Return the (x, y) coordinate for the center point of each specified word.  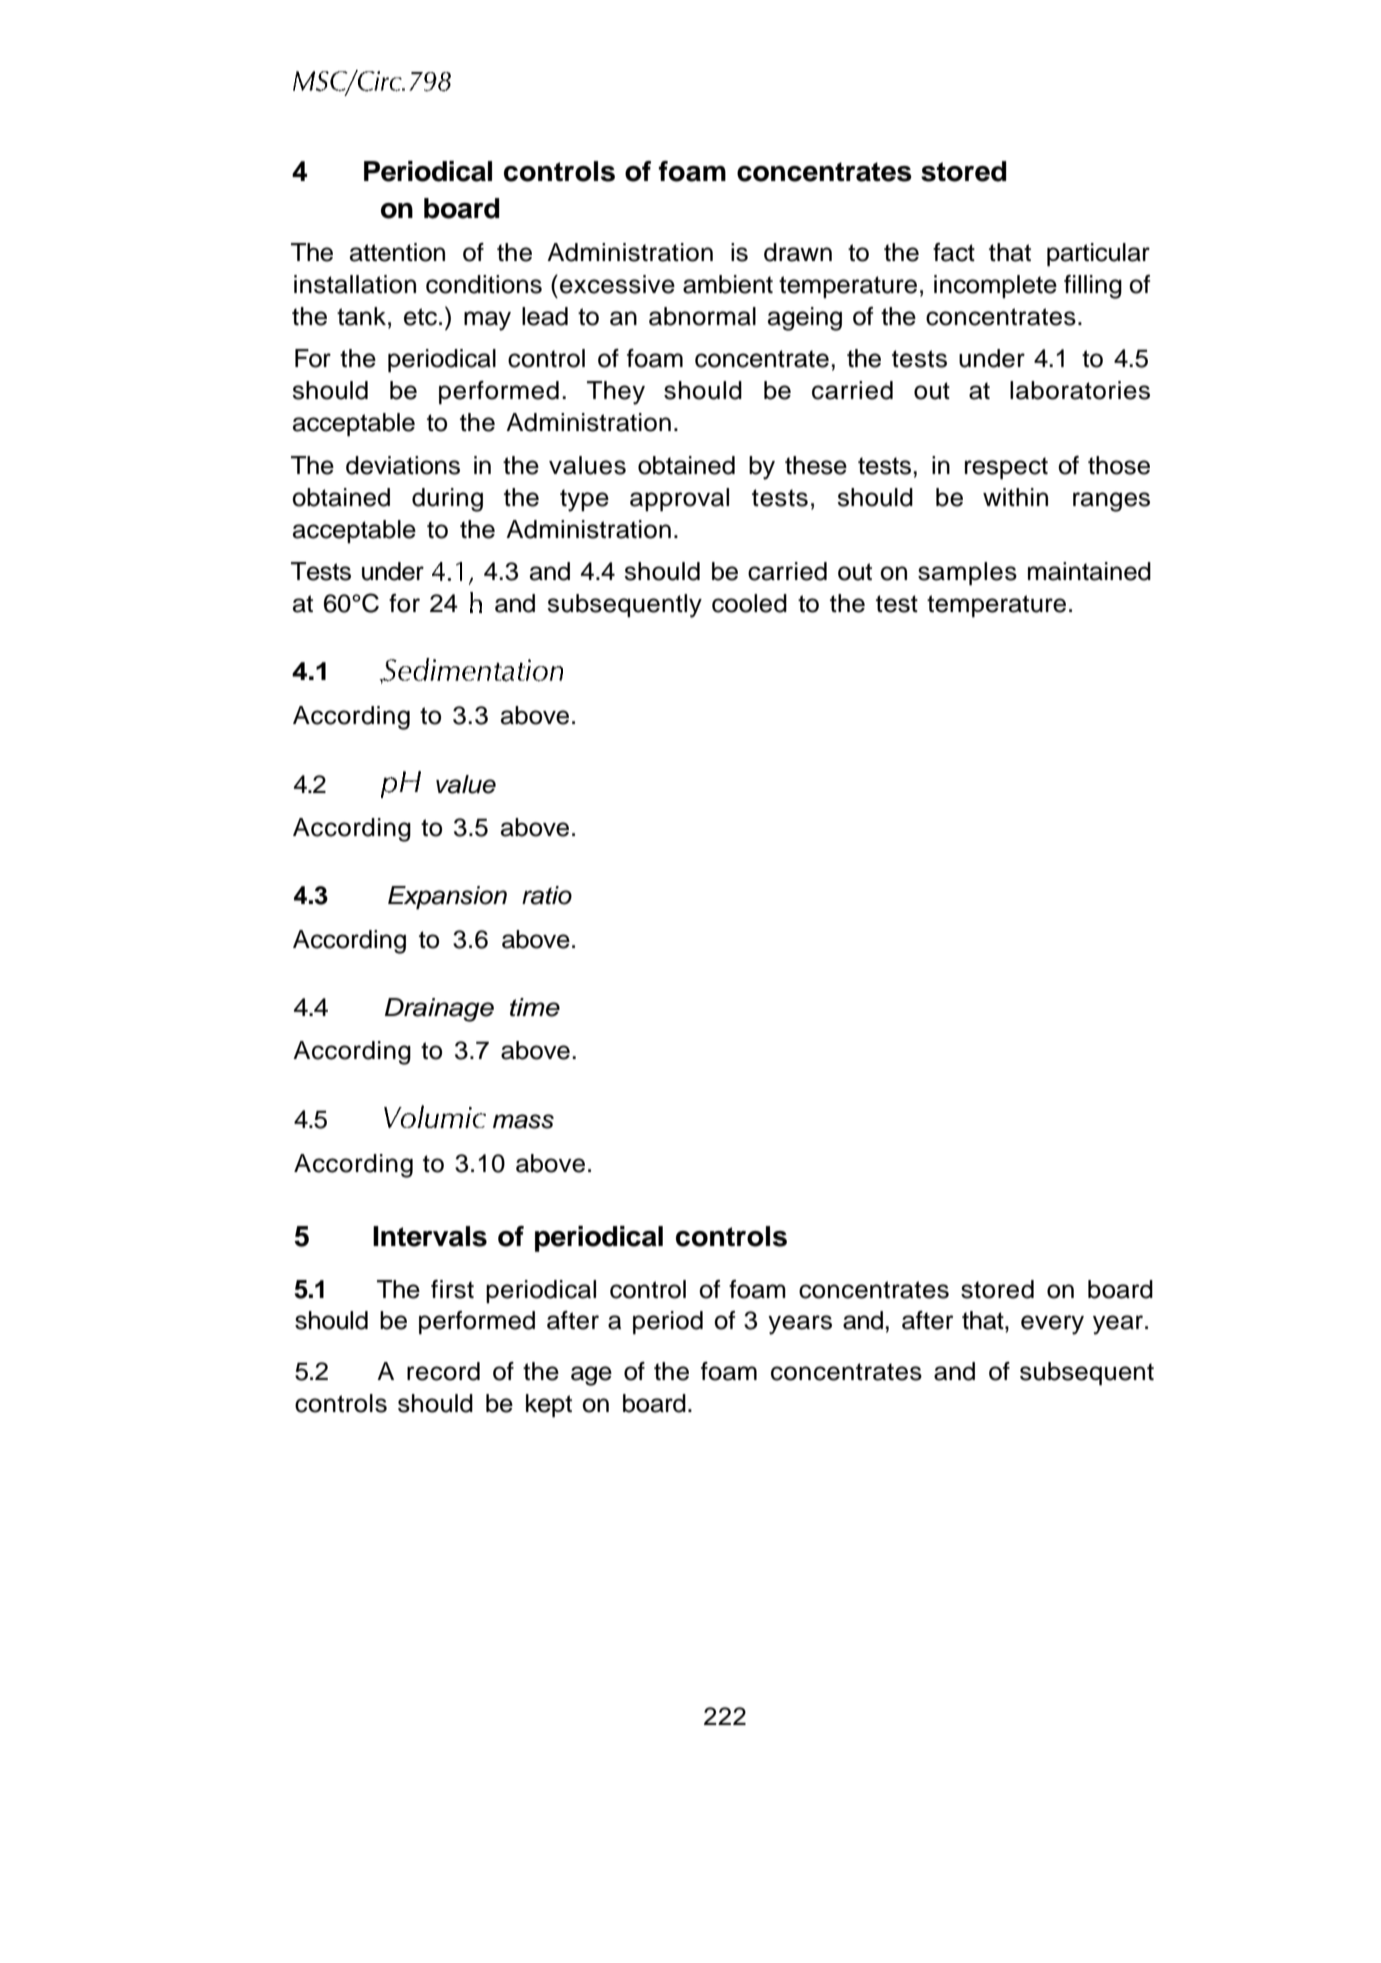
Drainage (439, 1010)
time (535, 1007)
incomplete (995, 286)
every (1052, 1325)
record (443, 1371)
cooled (749, 603)
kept (549, 1406)
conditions (484, 284)
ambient (728, 284)
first (452, 1289)
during (447, 500)
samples (967, 574)
